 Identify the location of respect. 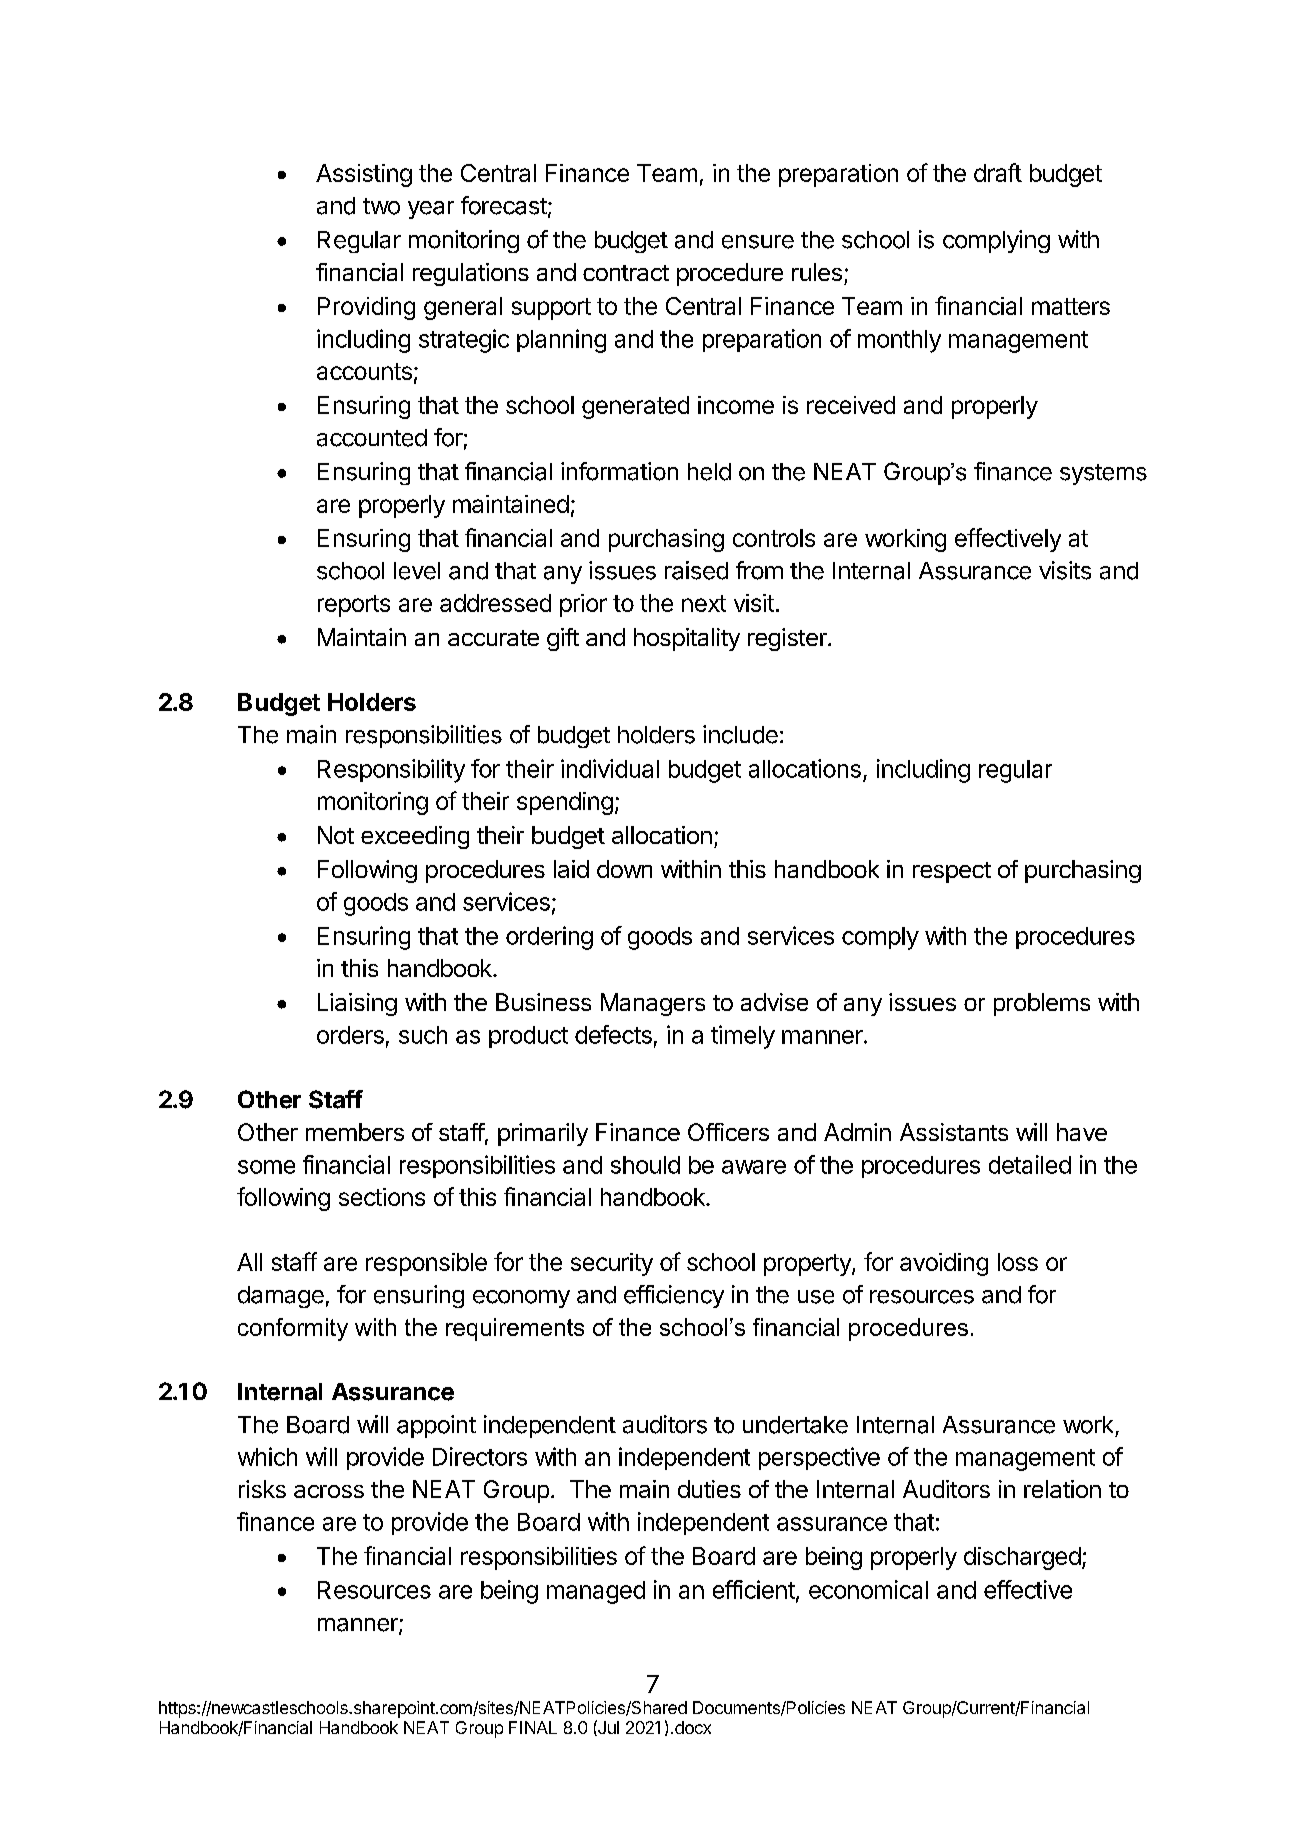
(952, 872).
